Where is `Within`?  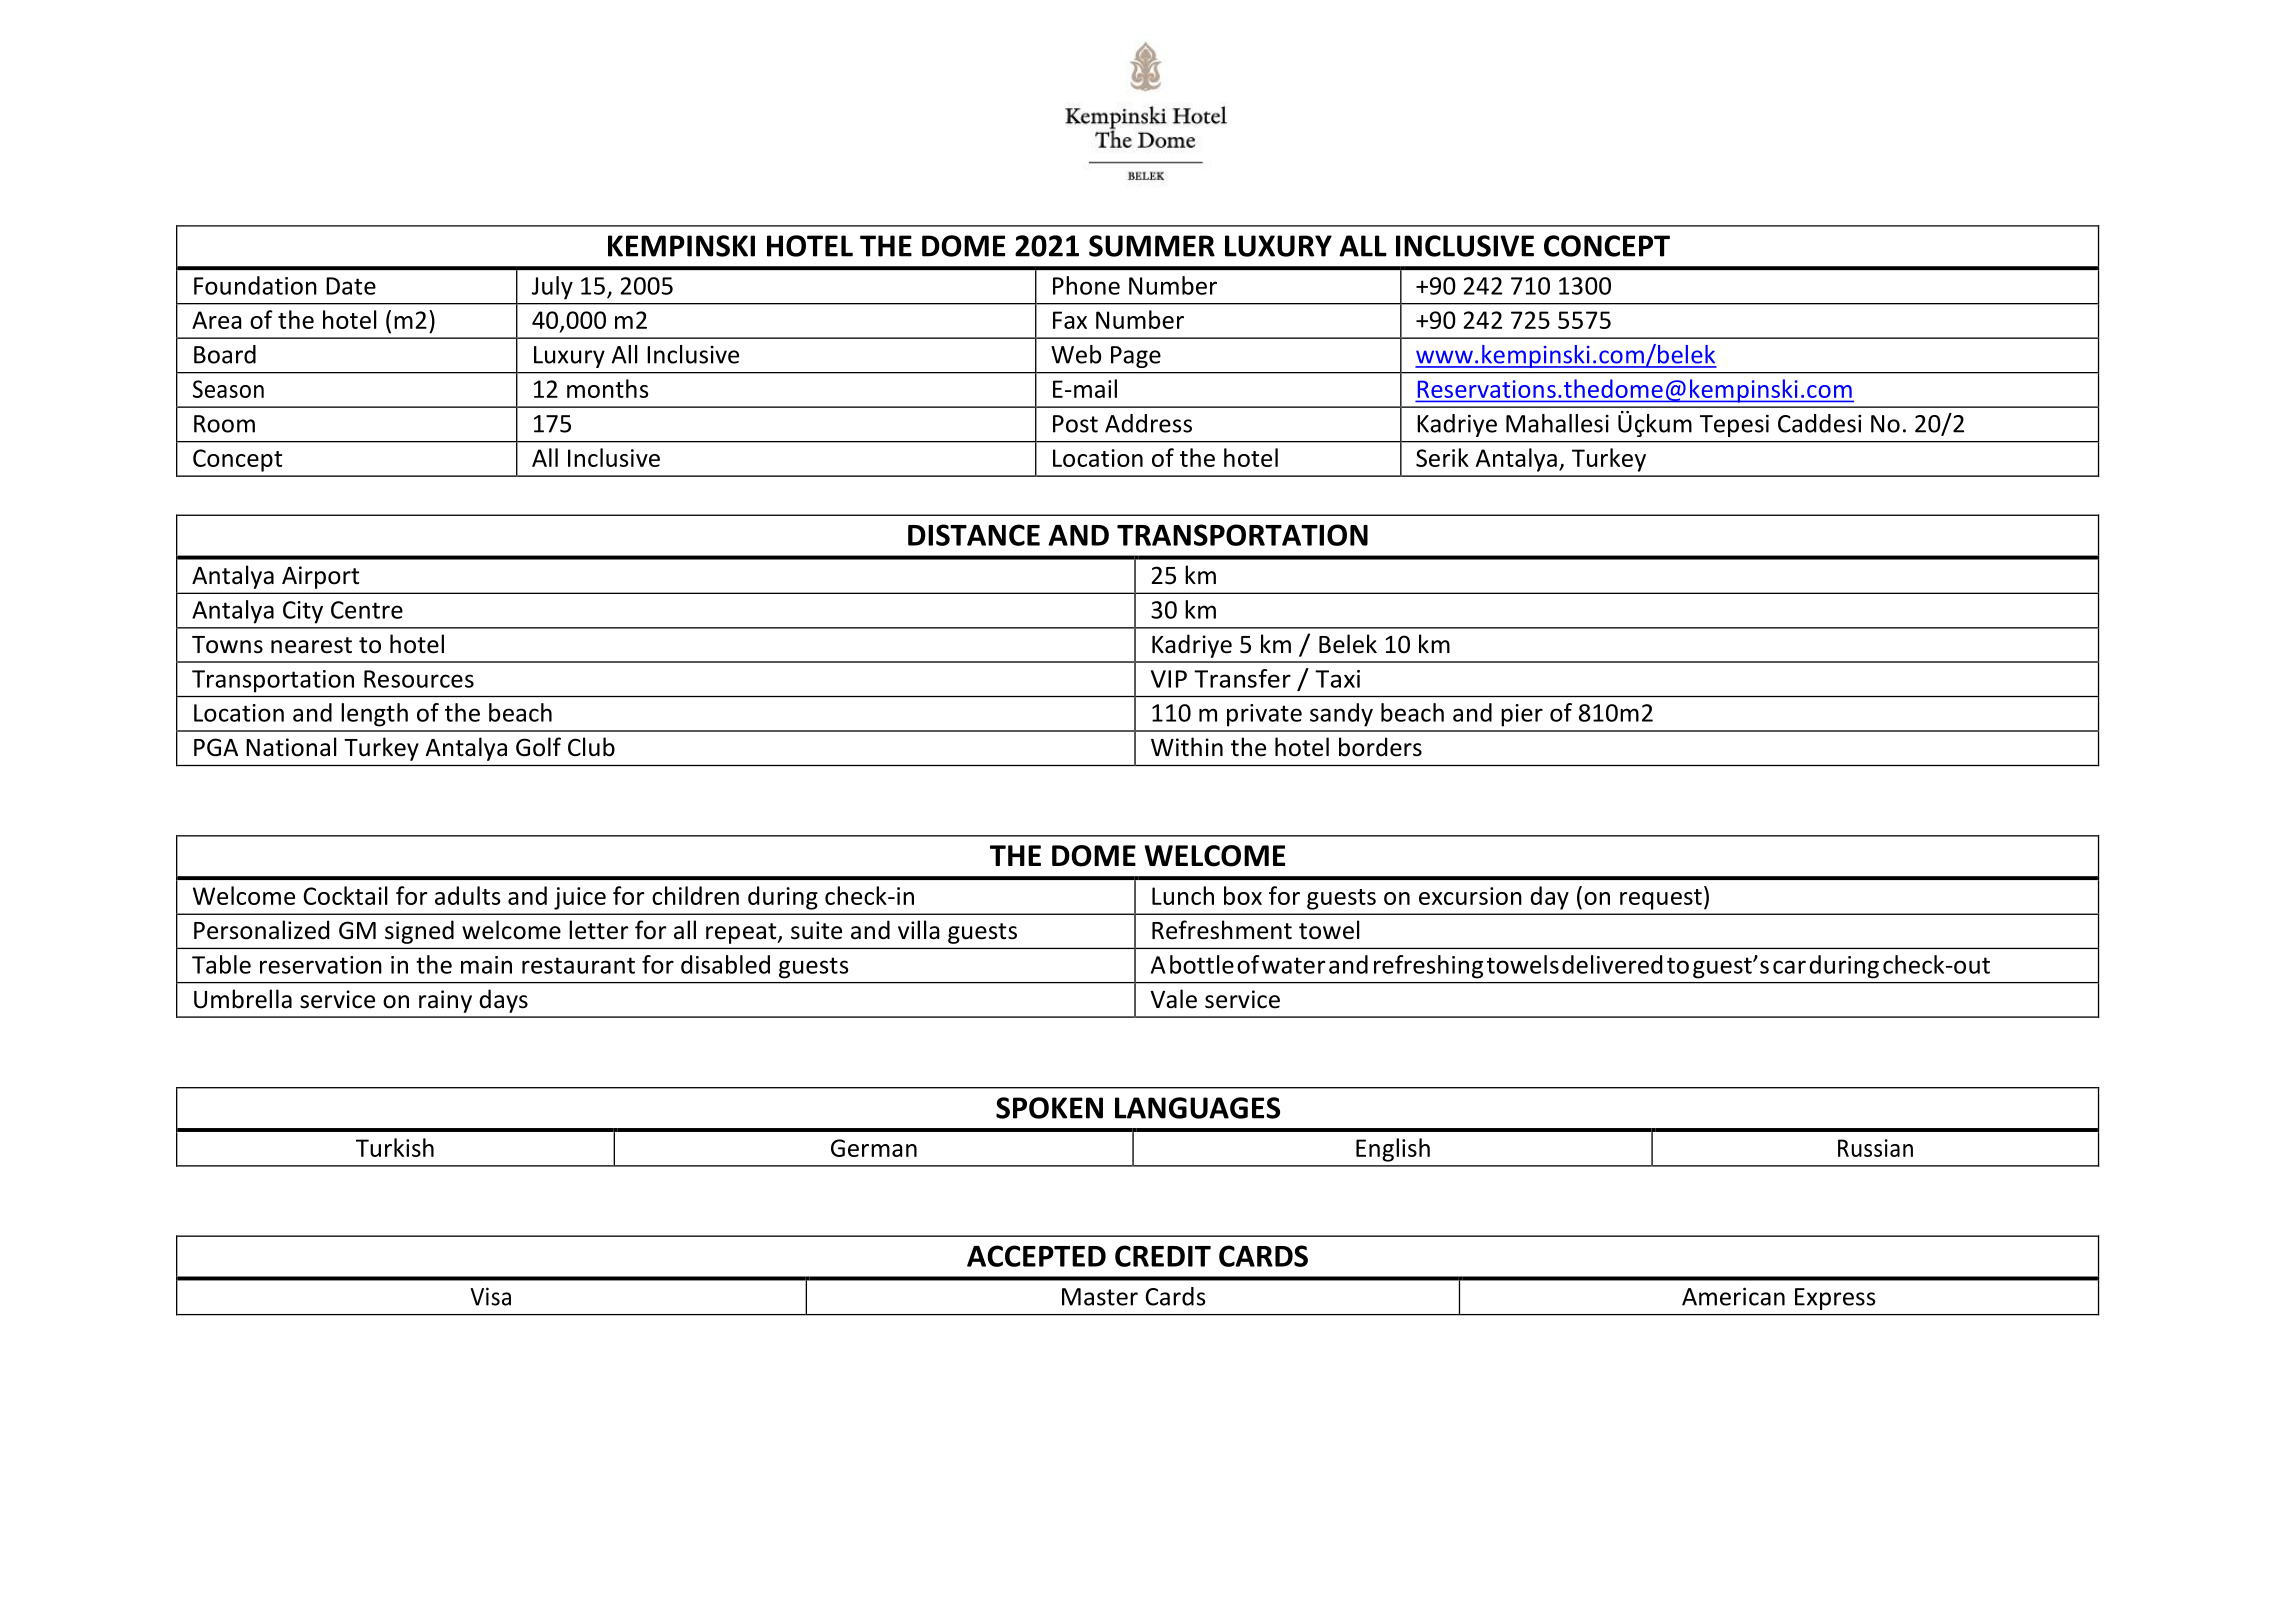
Within is located at coordinates (1187, 747).
